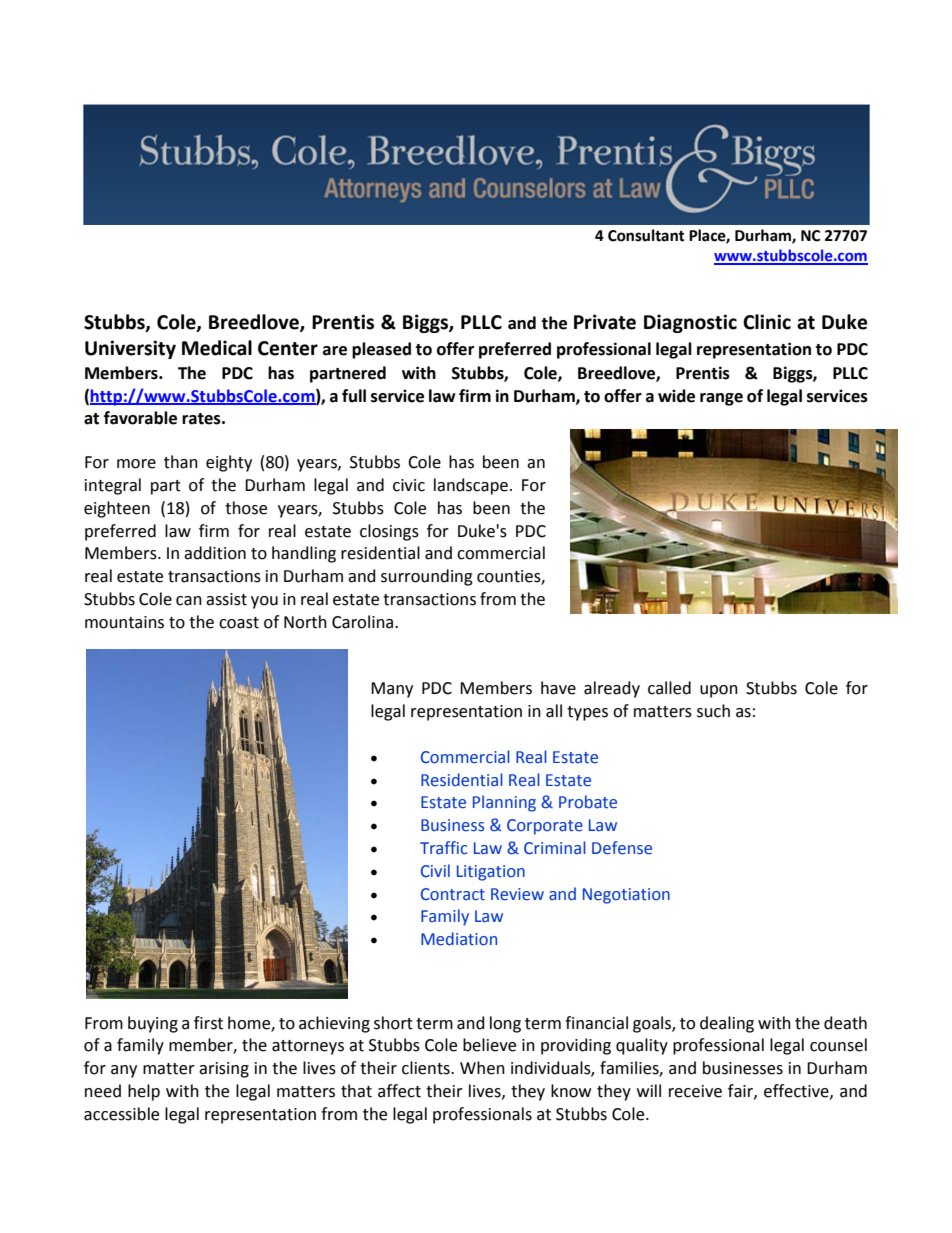 The image size is (952, 1233). What do you see at coordinates (224, 1070) in the image?
I see `arising` at bounding box center [224, 1070].
